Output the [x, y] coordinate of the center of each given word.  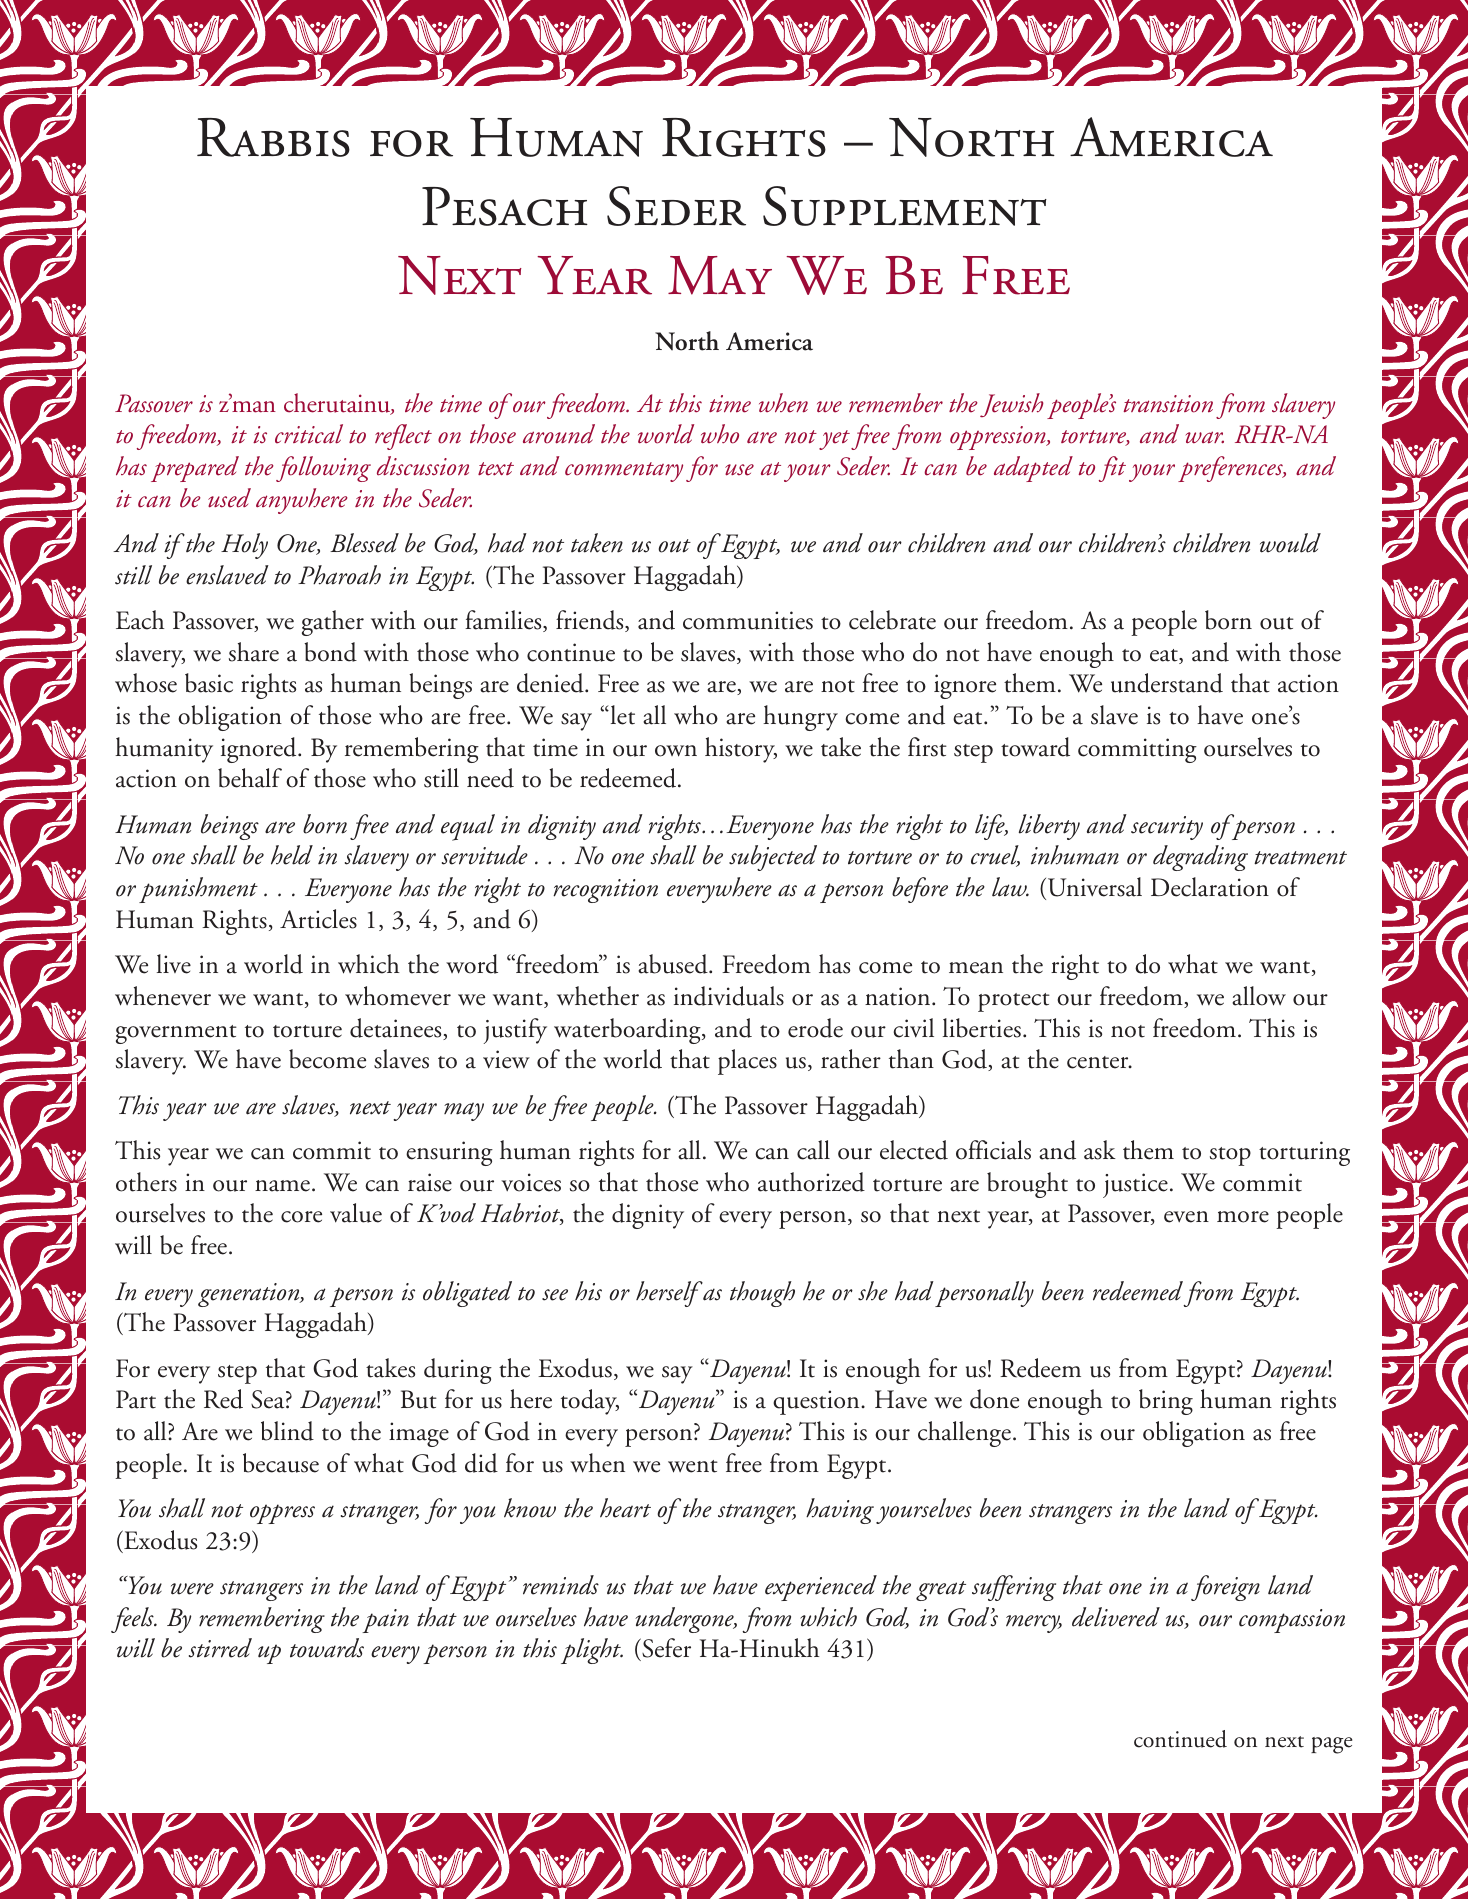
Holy [244, 546]
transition [1168, 404]
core [301, 1217]
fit [1112, 469]
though [762, 1294]
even [1186, 1217]
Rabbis [273, 137]
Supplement [905, 206]
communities [748, 620]
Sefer [665, 1649]
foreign [1225, 1588]
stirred [220, 1648]
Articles [318, 919]
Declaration [1210, 887]
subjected [773, 858]
